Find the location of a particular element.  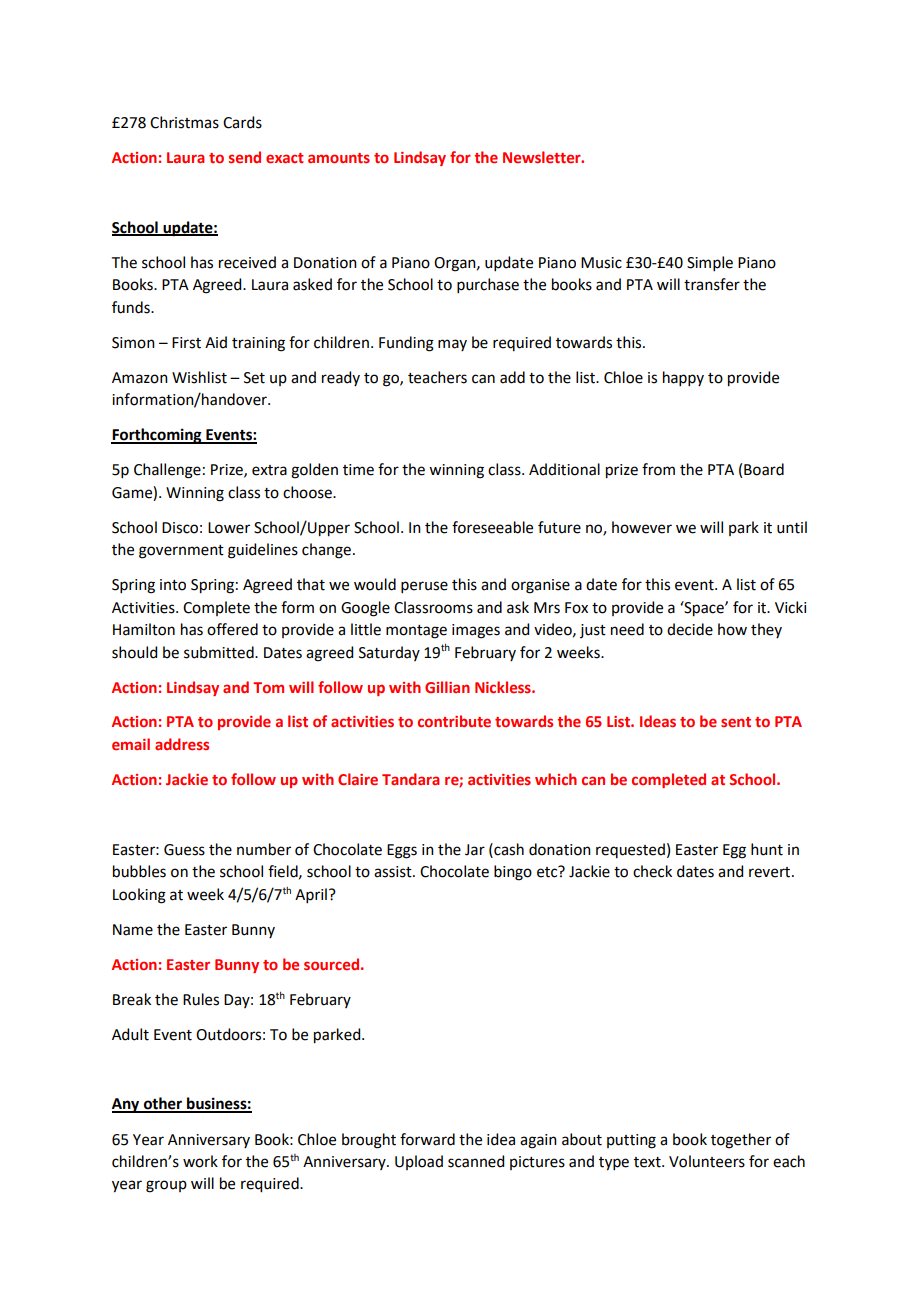

scanned is located at coordinates (476, 1161).
